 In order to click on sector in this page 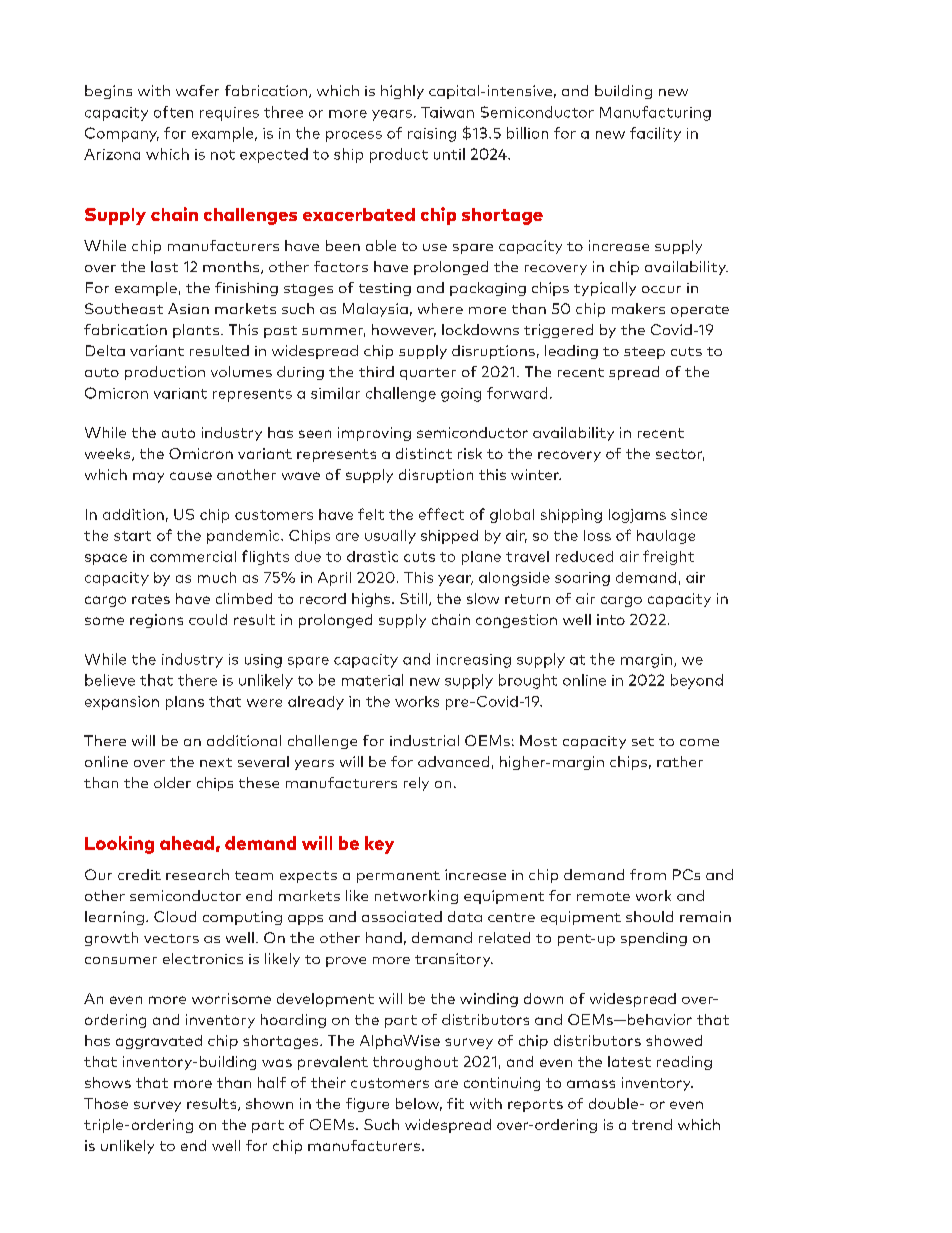, I will do `click(680, 455)`.
